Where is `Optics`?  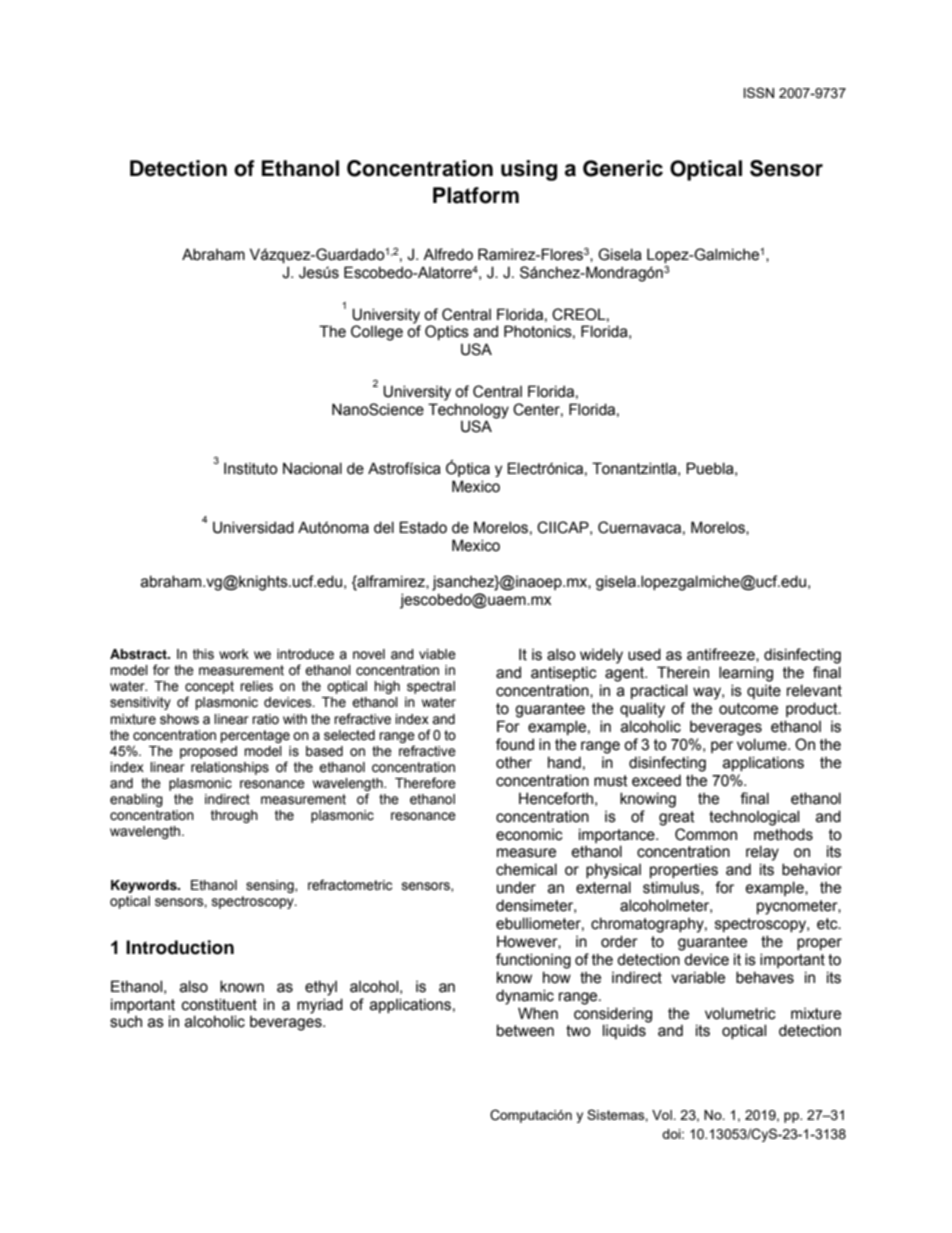 Optics is located at coordinates (447, 332).
